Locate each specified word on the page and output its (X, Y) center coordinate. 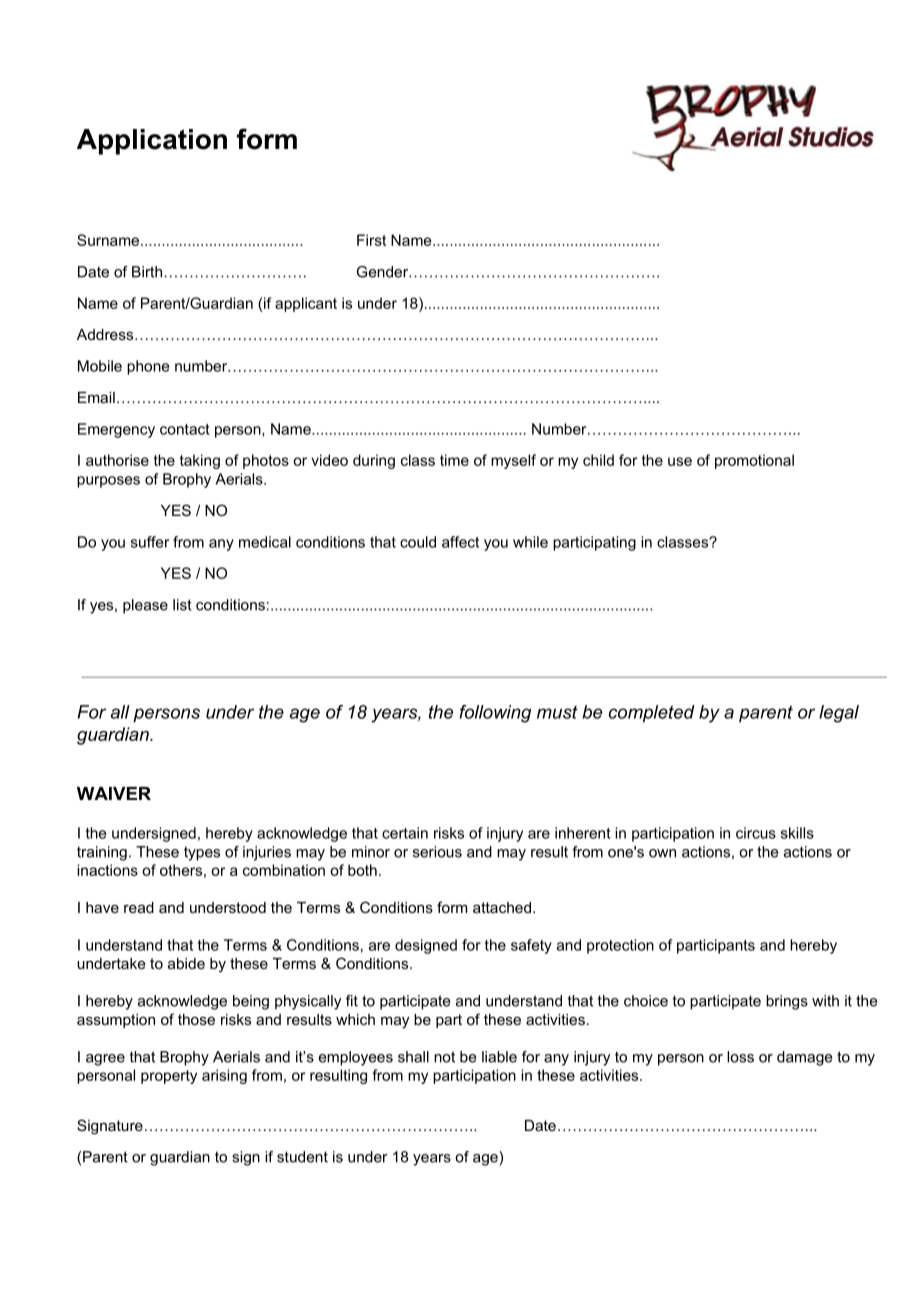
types (202, 854)
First (371, 240)
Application (152, 142)
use (680, 461)
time (454, 460)
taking (200, 461)
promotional (754, 461)
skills (797, 833)
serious (437, 852)
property (169, 1077)
